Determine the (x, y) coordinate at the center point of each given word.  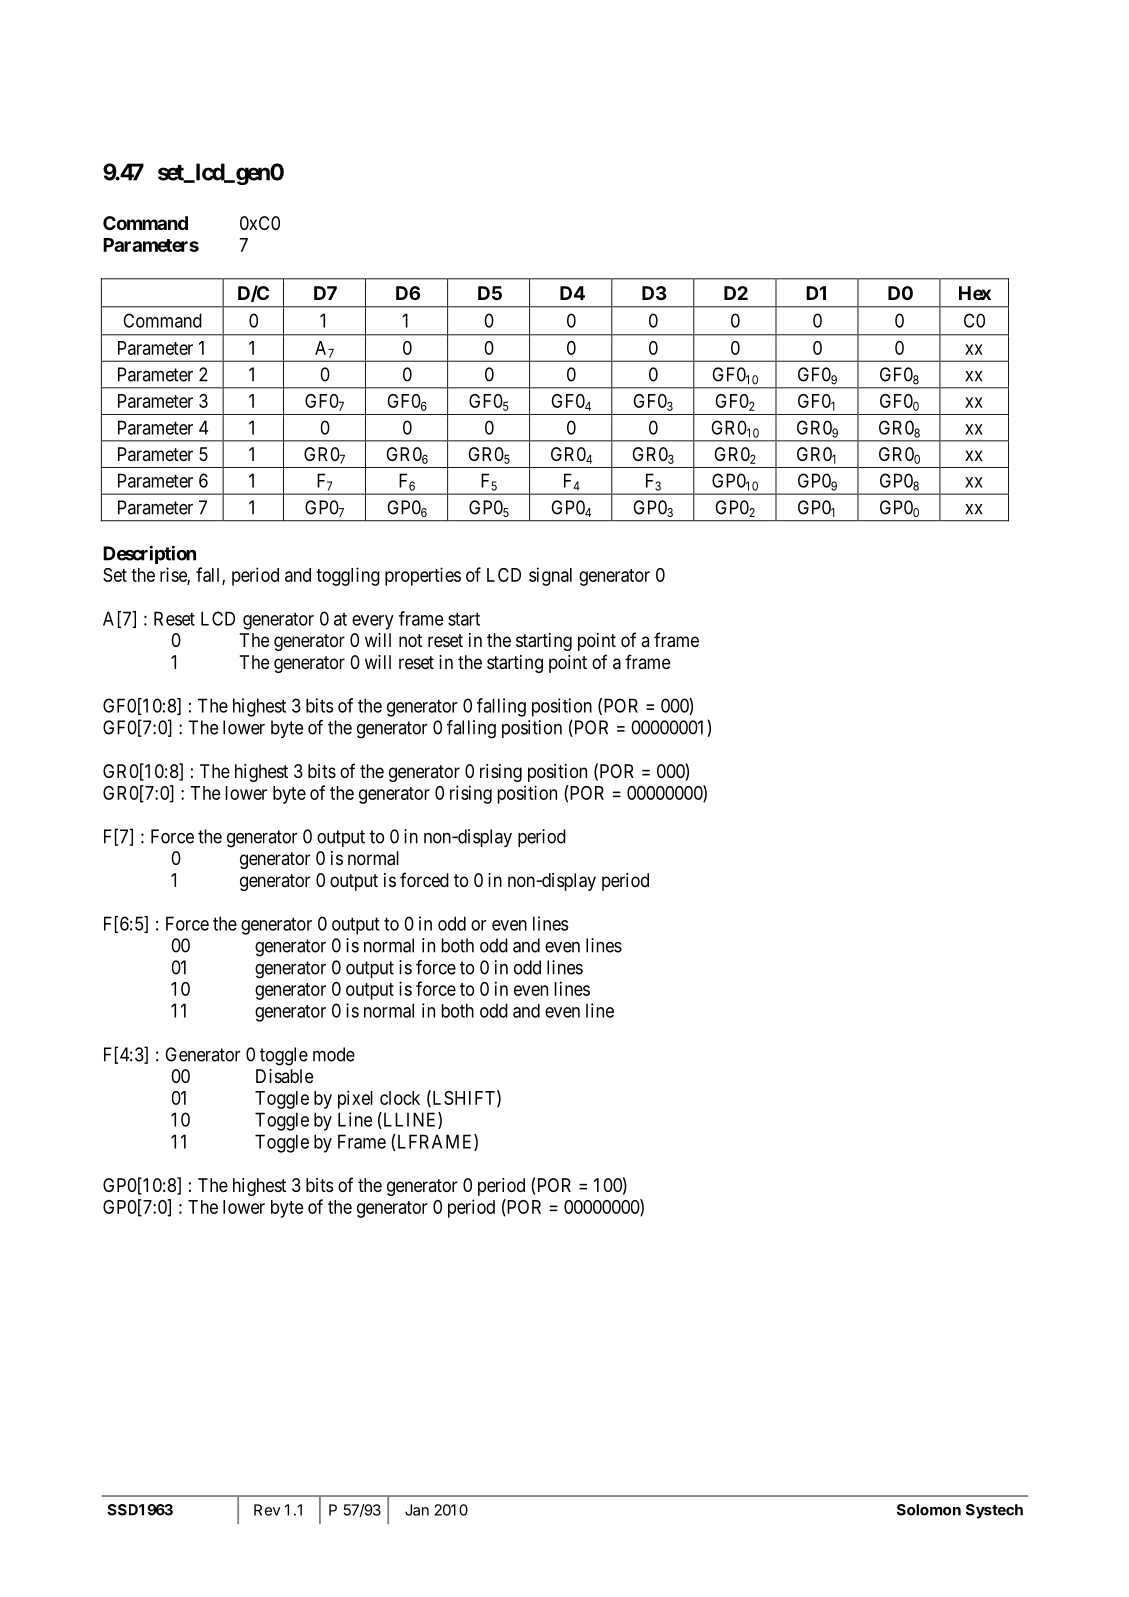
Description (149, 555)
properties (423, 576)
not (410, 640)
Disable (284, 1076)
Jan (417, 1510)
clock (400, 1098)
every (373, 622)
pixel (355, 1099)
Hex (975, 293)
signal (550, 576)
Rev (267, 1510)
